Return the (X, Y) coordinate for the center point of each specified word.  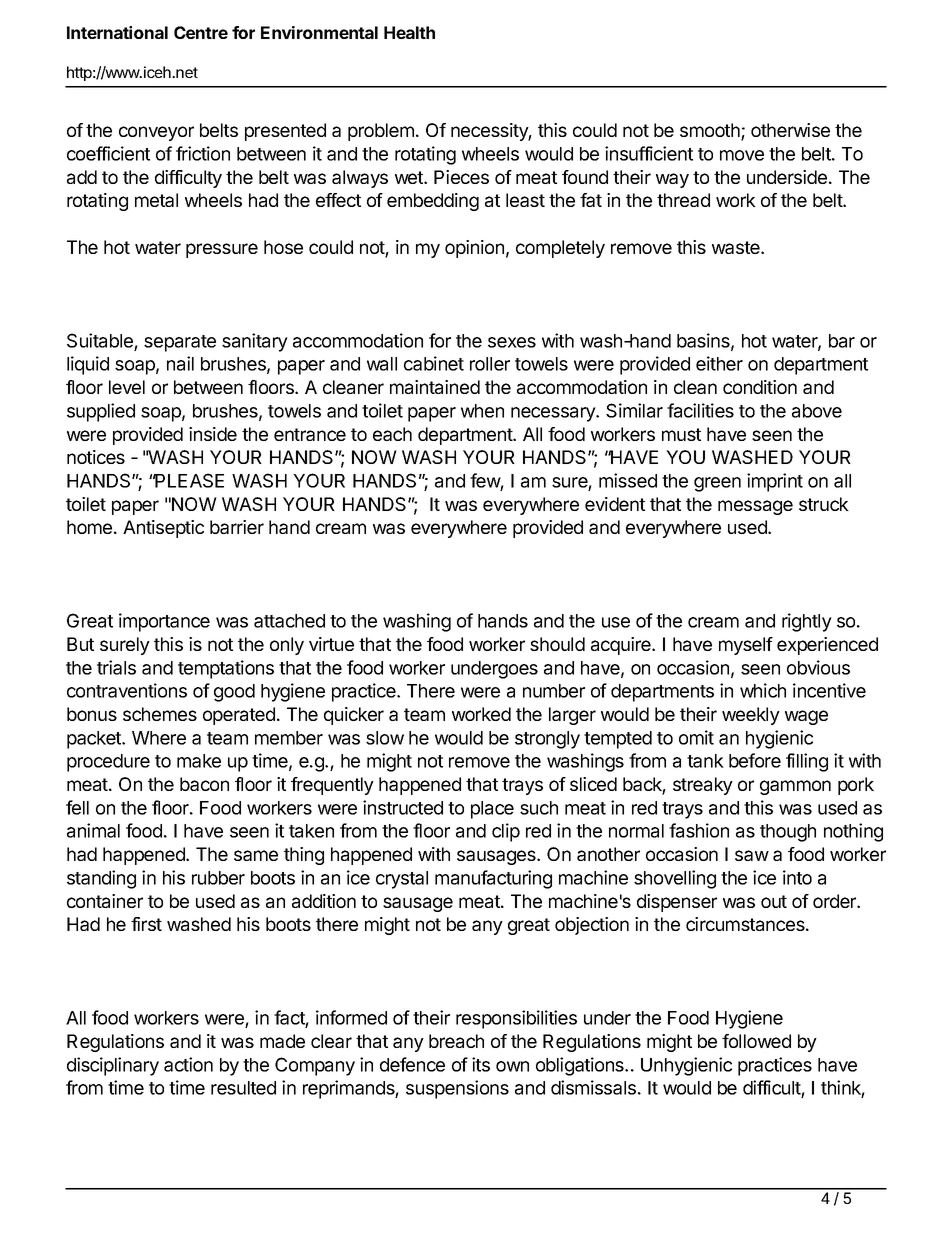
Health (409, 32)
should (557, 644)
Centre (201, 32)
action (188, 1064)
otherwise (790, 130)
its (481, 1064)
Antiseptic (163, 529)
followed (756, 1041)
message (755, 507)
